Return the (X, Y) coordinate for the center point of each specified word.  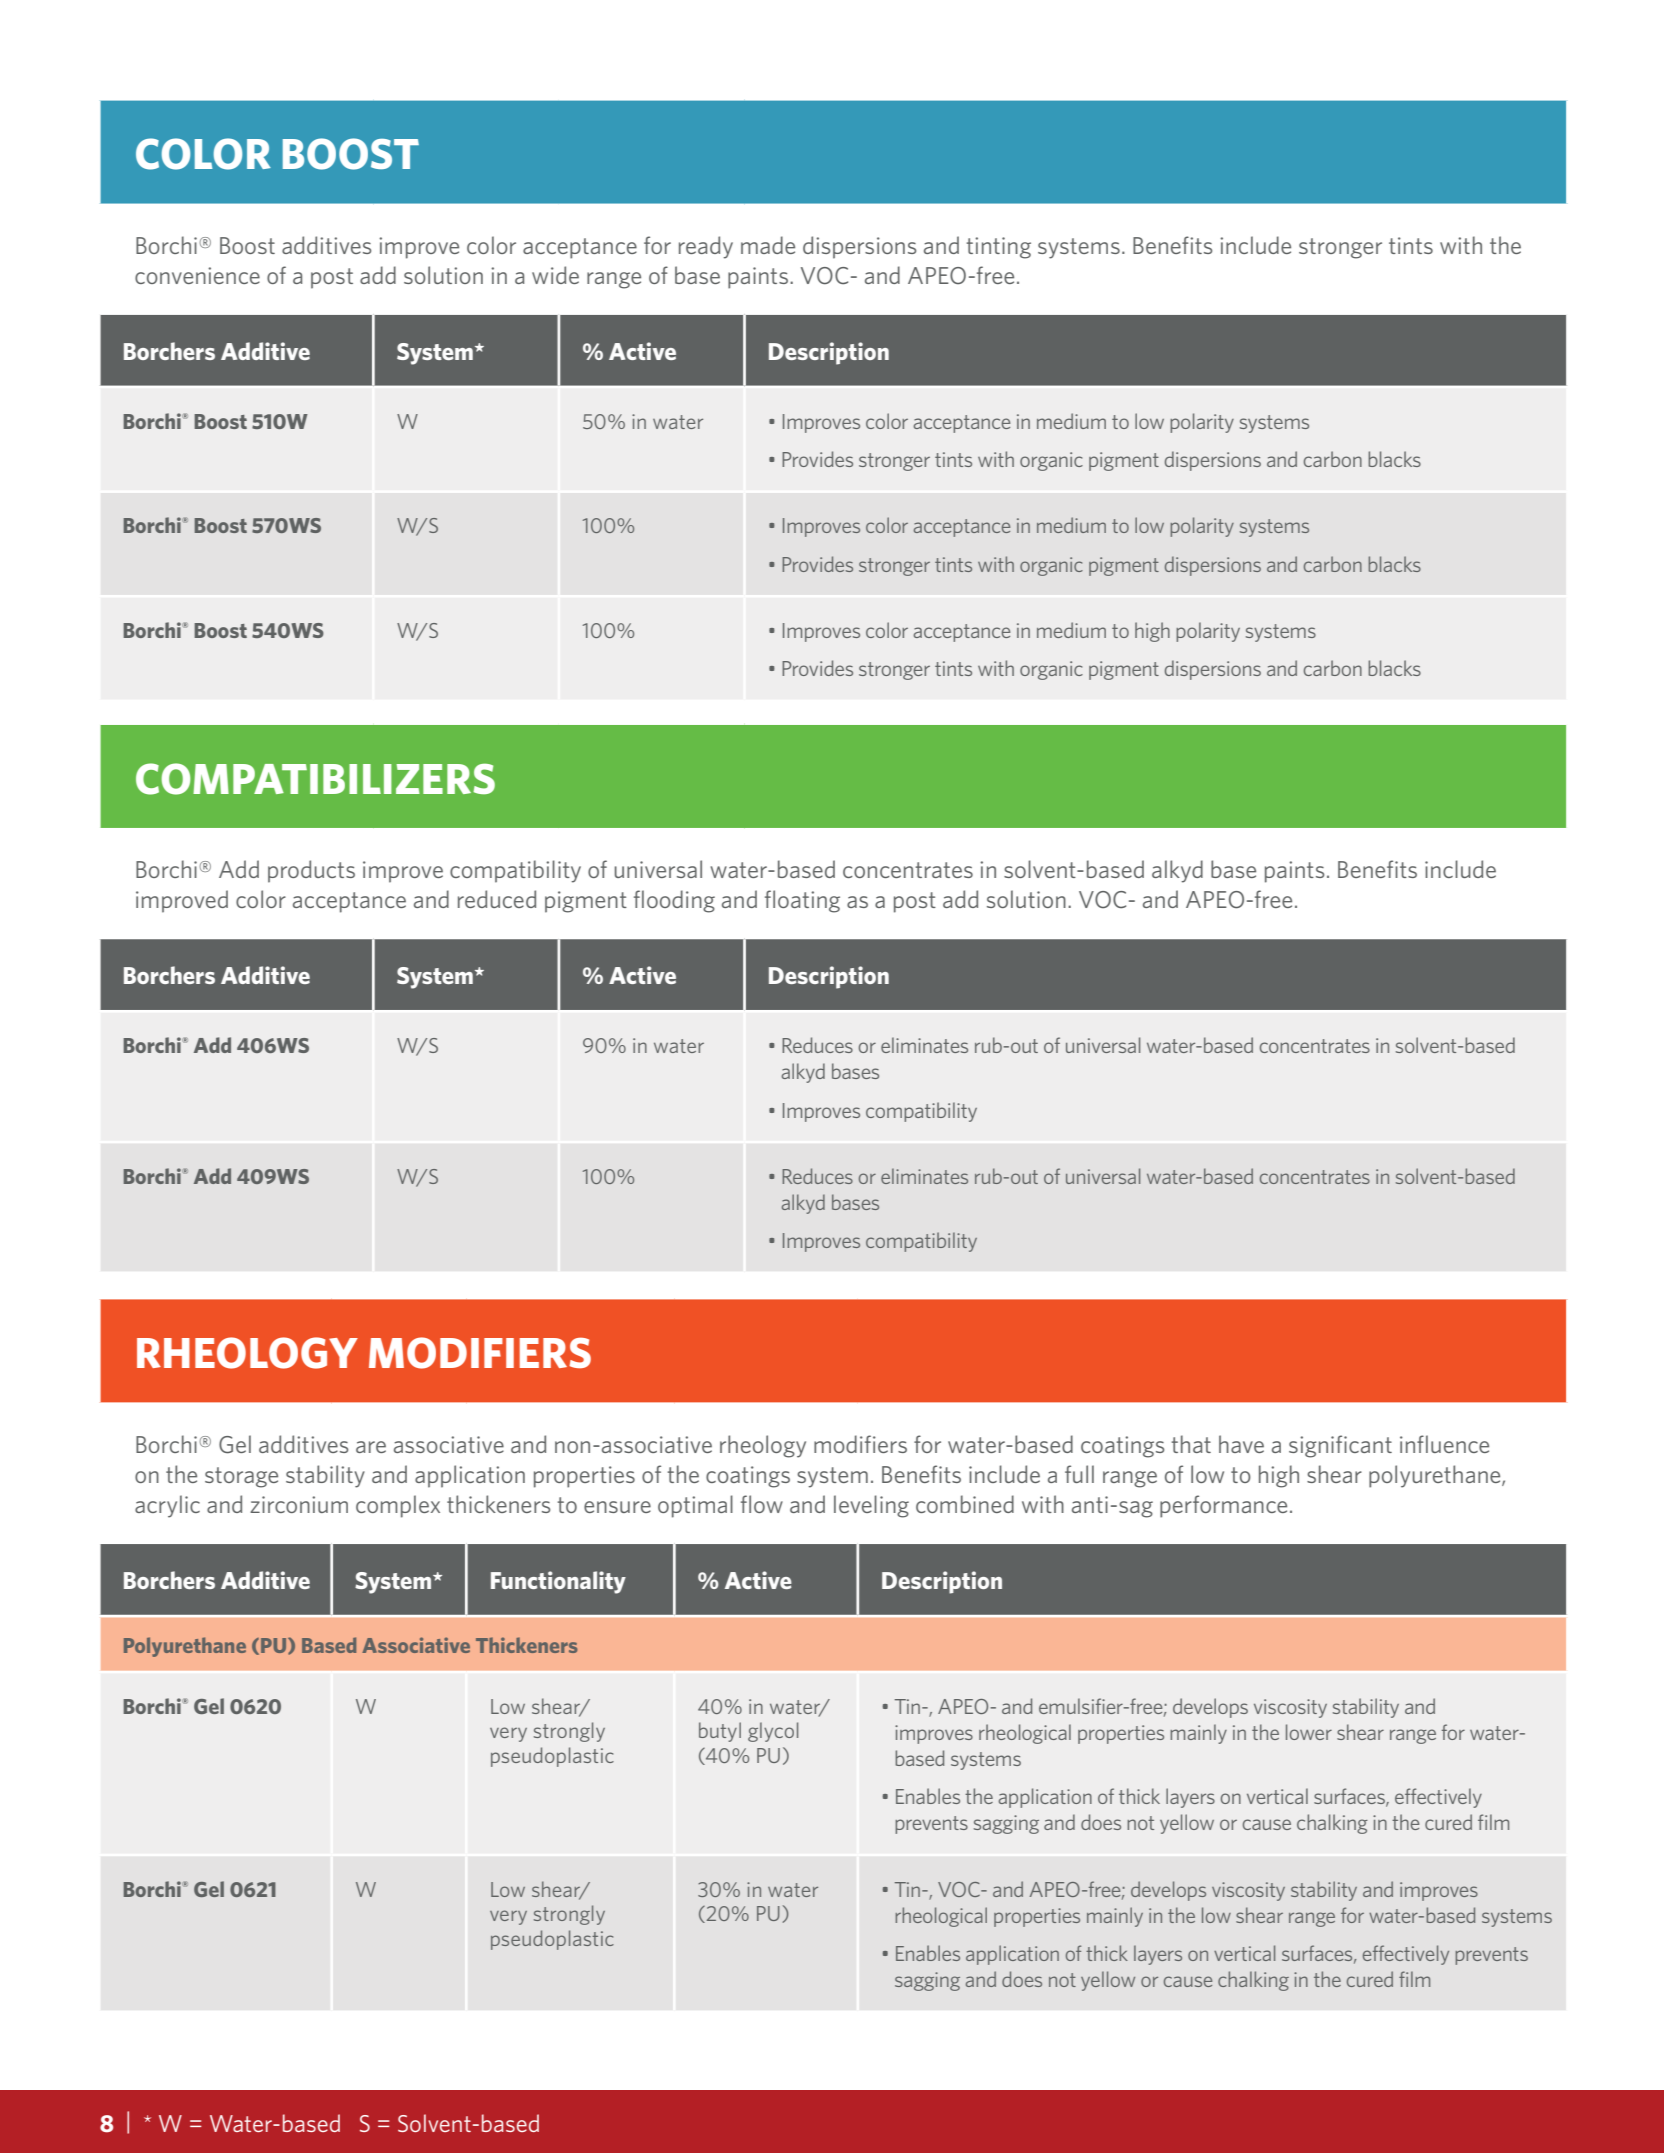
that (1191, 1444)
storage (241, 1477)
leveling (871, 1506)
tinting (998, 248)
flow (762, 1504)
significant (1340, 1446)
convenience (197, 275)
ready (706, 247)
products (311, 871)
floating (802, 901)
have (1241, 1444)
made (768, 245)
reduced (497, 899)
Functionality (558, 1582)
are (371, 1447)
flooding (674, 901)
